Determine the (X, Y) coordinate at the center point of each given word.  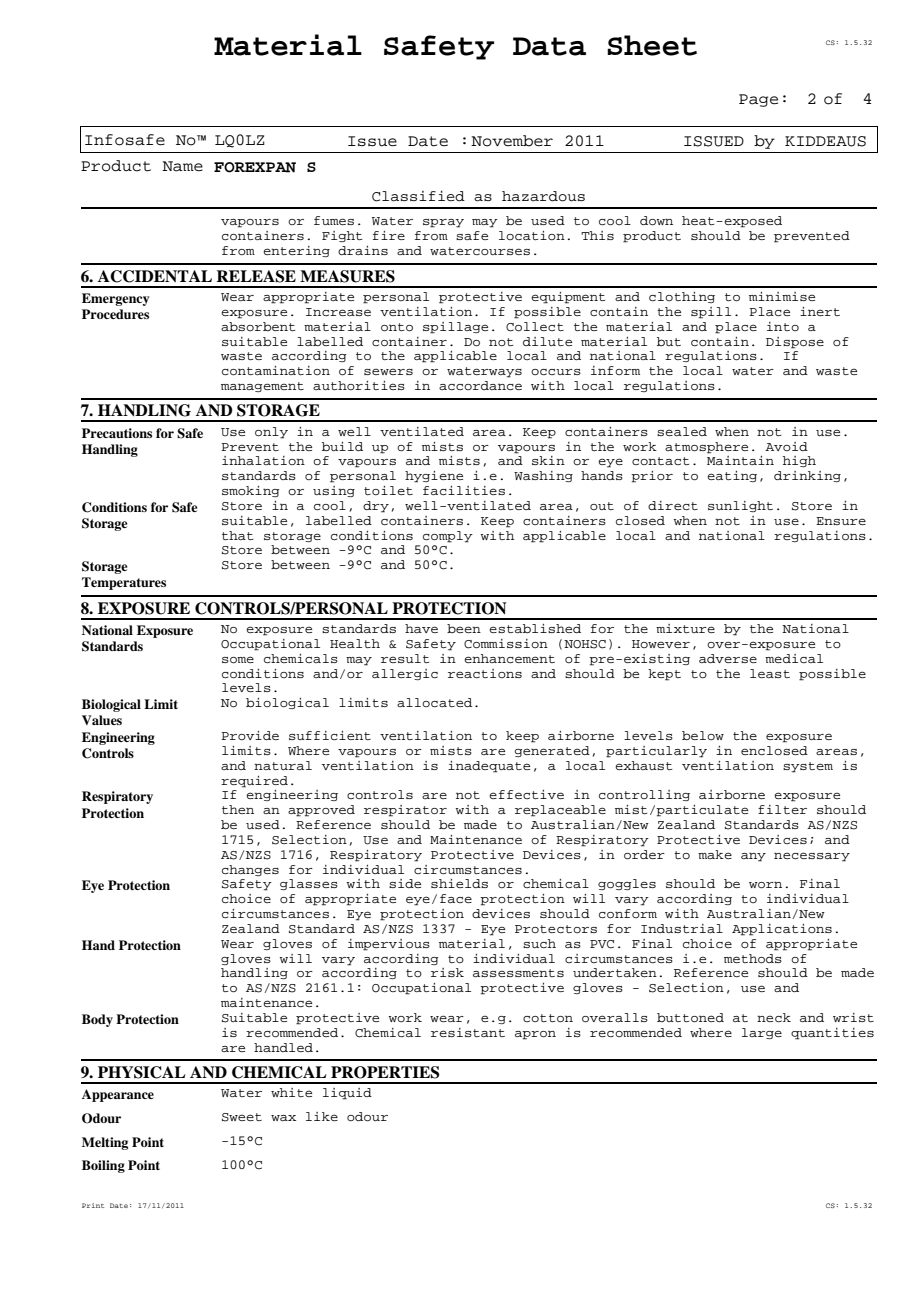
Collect (535, 327)
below (703, 735)
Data (549, 46)
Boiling (103, 1166)
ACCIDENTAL (155, 276)
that (237, 535)
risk (447, 972)
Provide (250, 735)
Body (97, 1020)
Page (758, 100)
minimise (782, 296)
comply (448, 537)
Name (182, 166)
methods (753, 959)
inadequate (489, 767)
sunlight (740, 506)
